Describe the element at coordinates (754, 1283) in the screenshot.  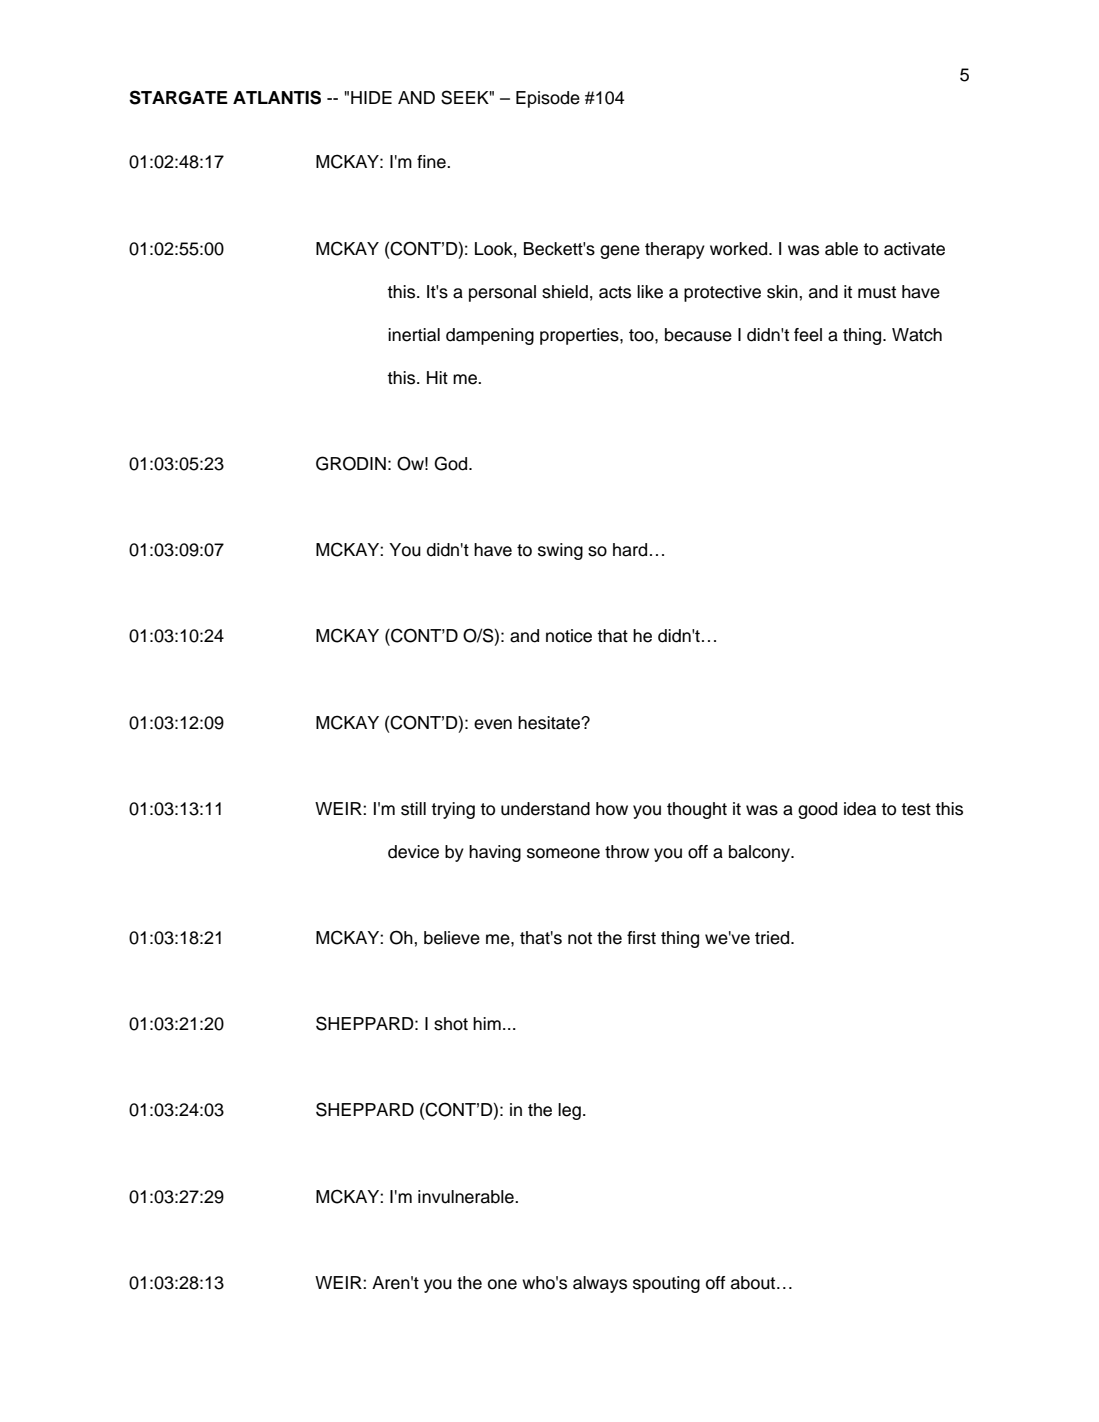
I see `about` at that location.
